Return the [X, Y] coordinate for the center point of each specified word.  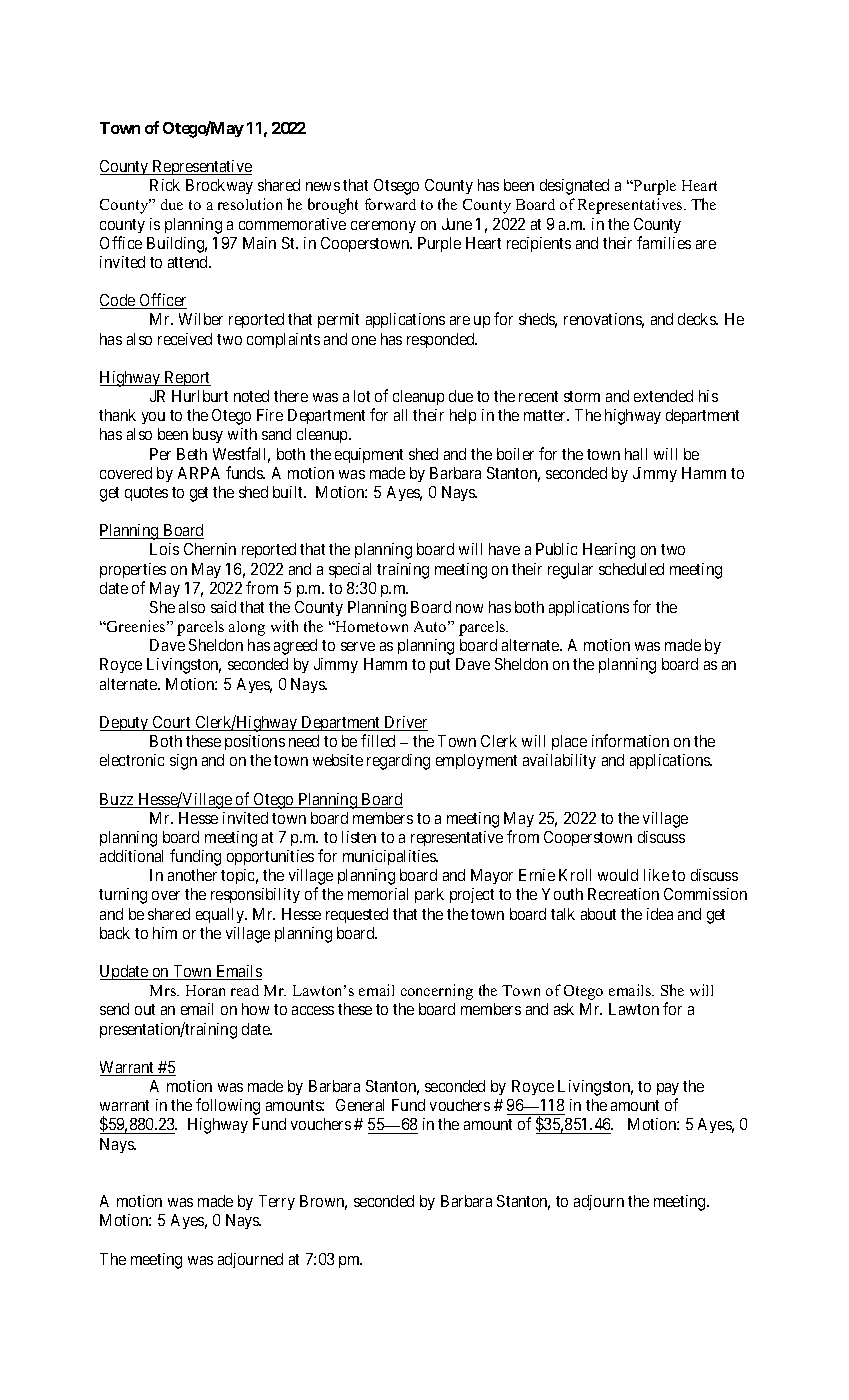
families [664, 242]
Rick [165, 185]
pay [668, 1091]
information [630, 740]
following [228, 1106]
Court [172, 723]
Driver [405, 723]
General [360, 1105]
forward [390, 204]
